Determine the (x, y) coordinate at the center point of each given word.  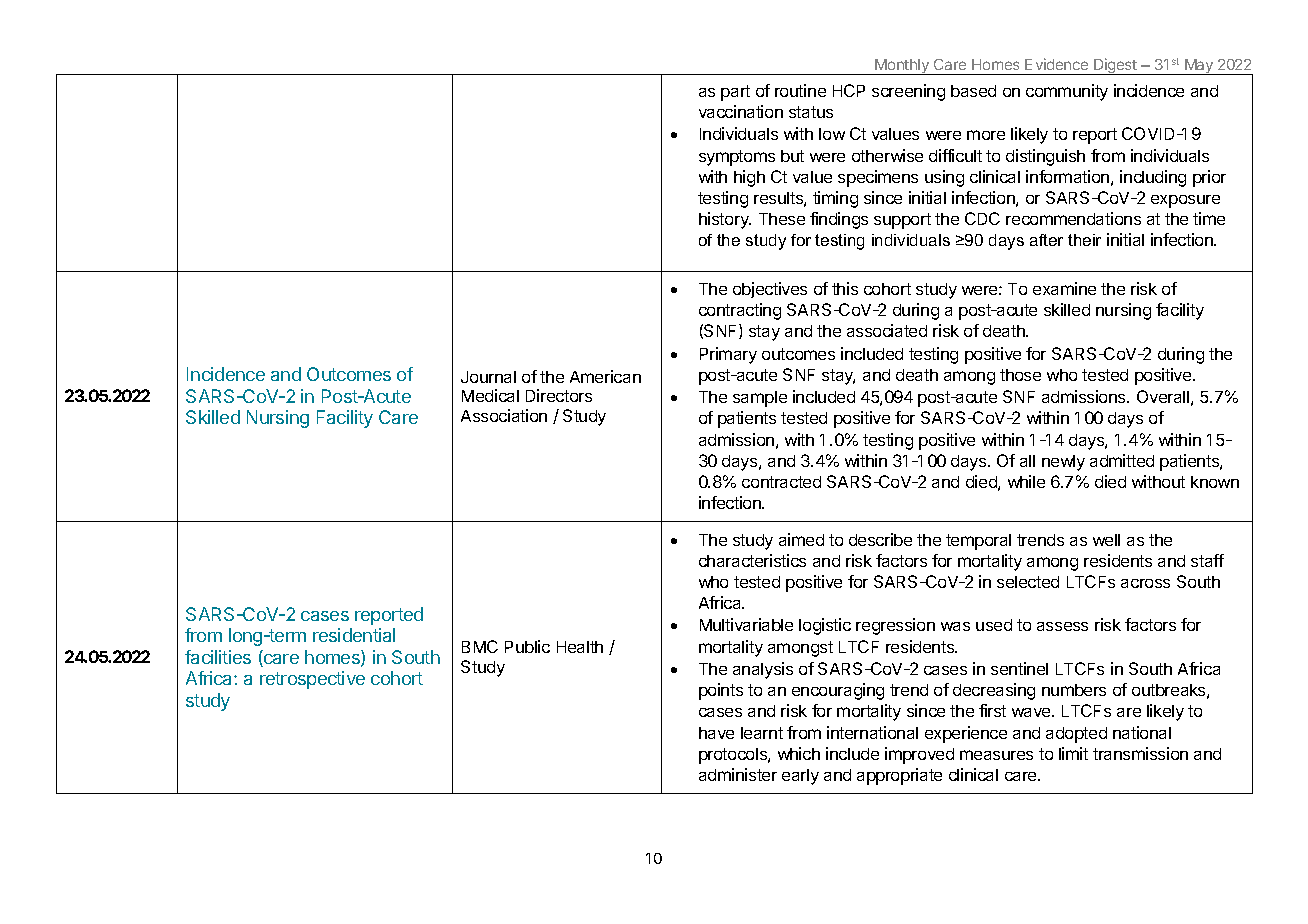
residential (354, 635)
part (735, 93)
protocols (734, 756)
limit (1073, 753)
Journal (488, 377)
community (1067, 92)
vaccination (741, 111)
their (1084, 240)
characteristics (752, 560)
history (725, 220)
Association (504, 415)
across (1145, 583)
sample (760, 399)
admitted (1122, 460)
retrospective (312, 680)
